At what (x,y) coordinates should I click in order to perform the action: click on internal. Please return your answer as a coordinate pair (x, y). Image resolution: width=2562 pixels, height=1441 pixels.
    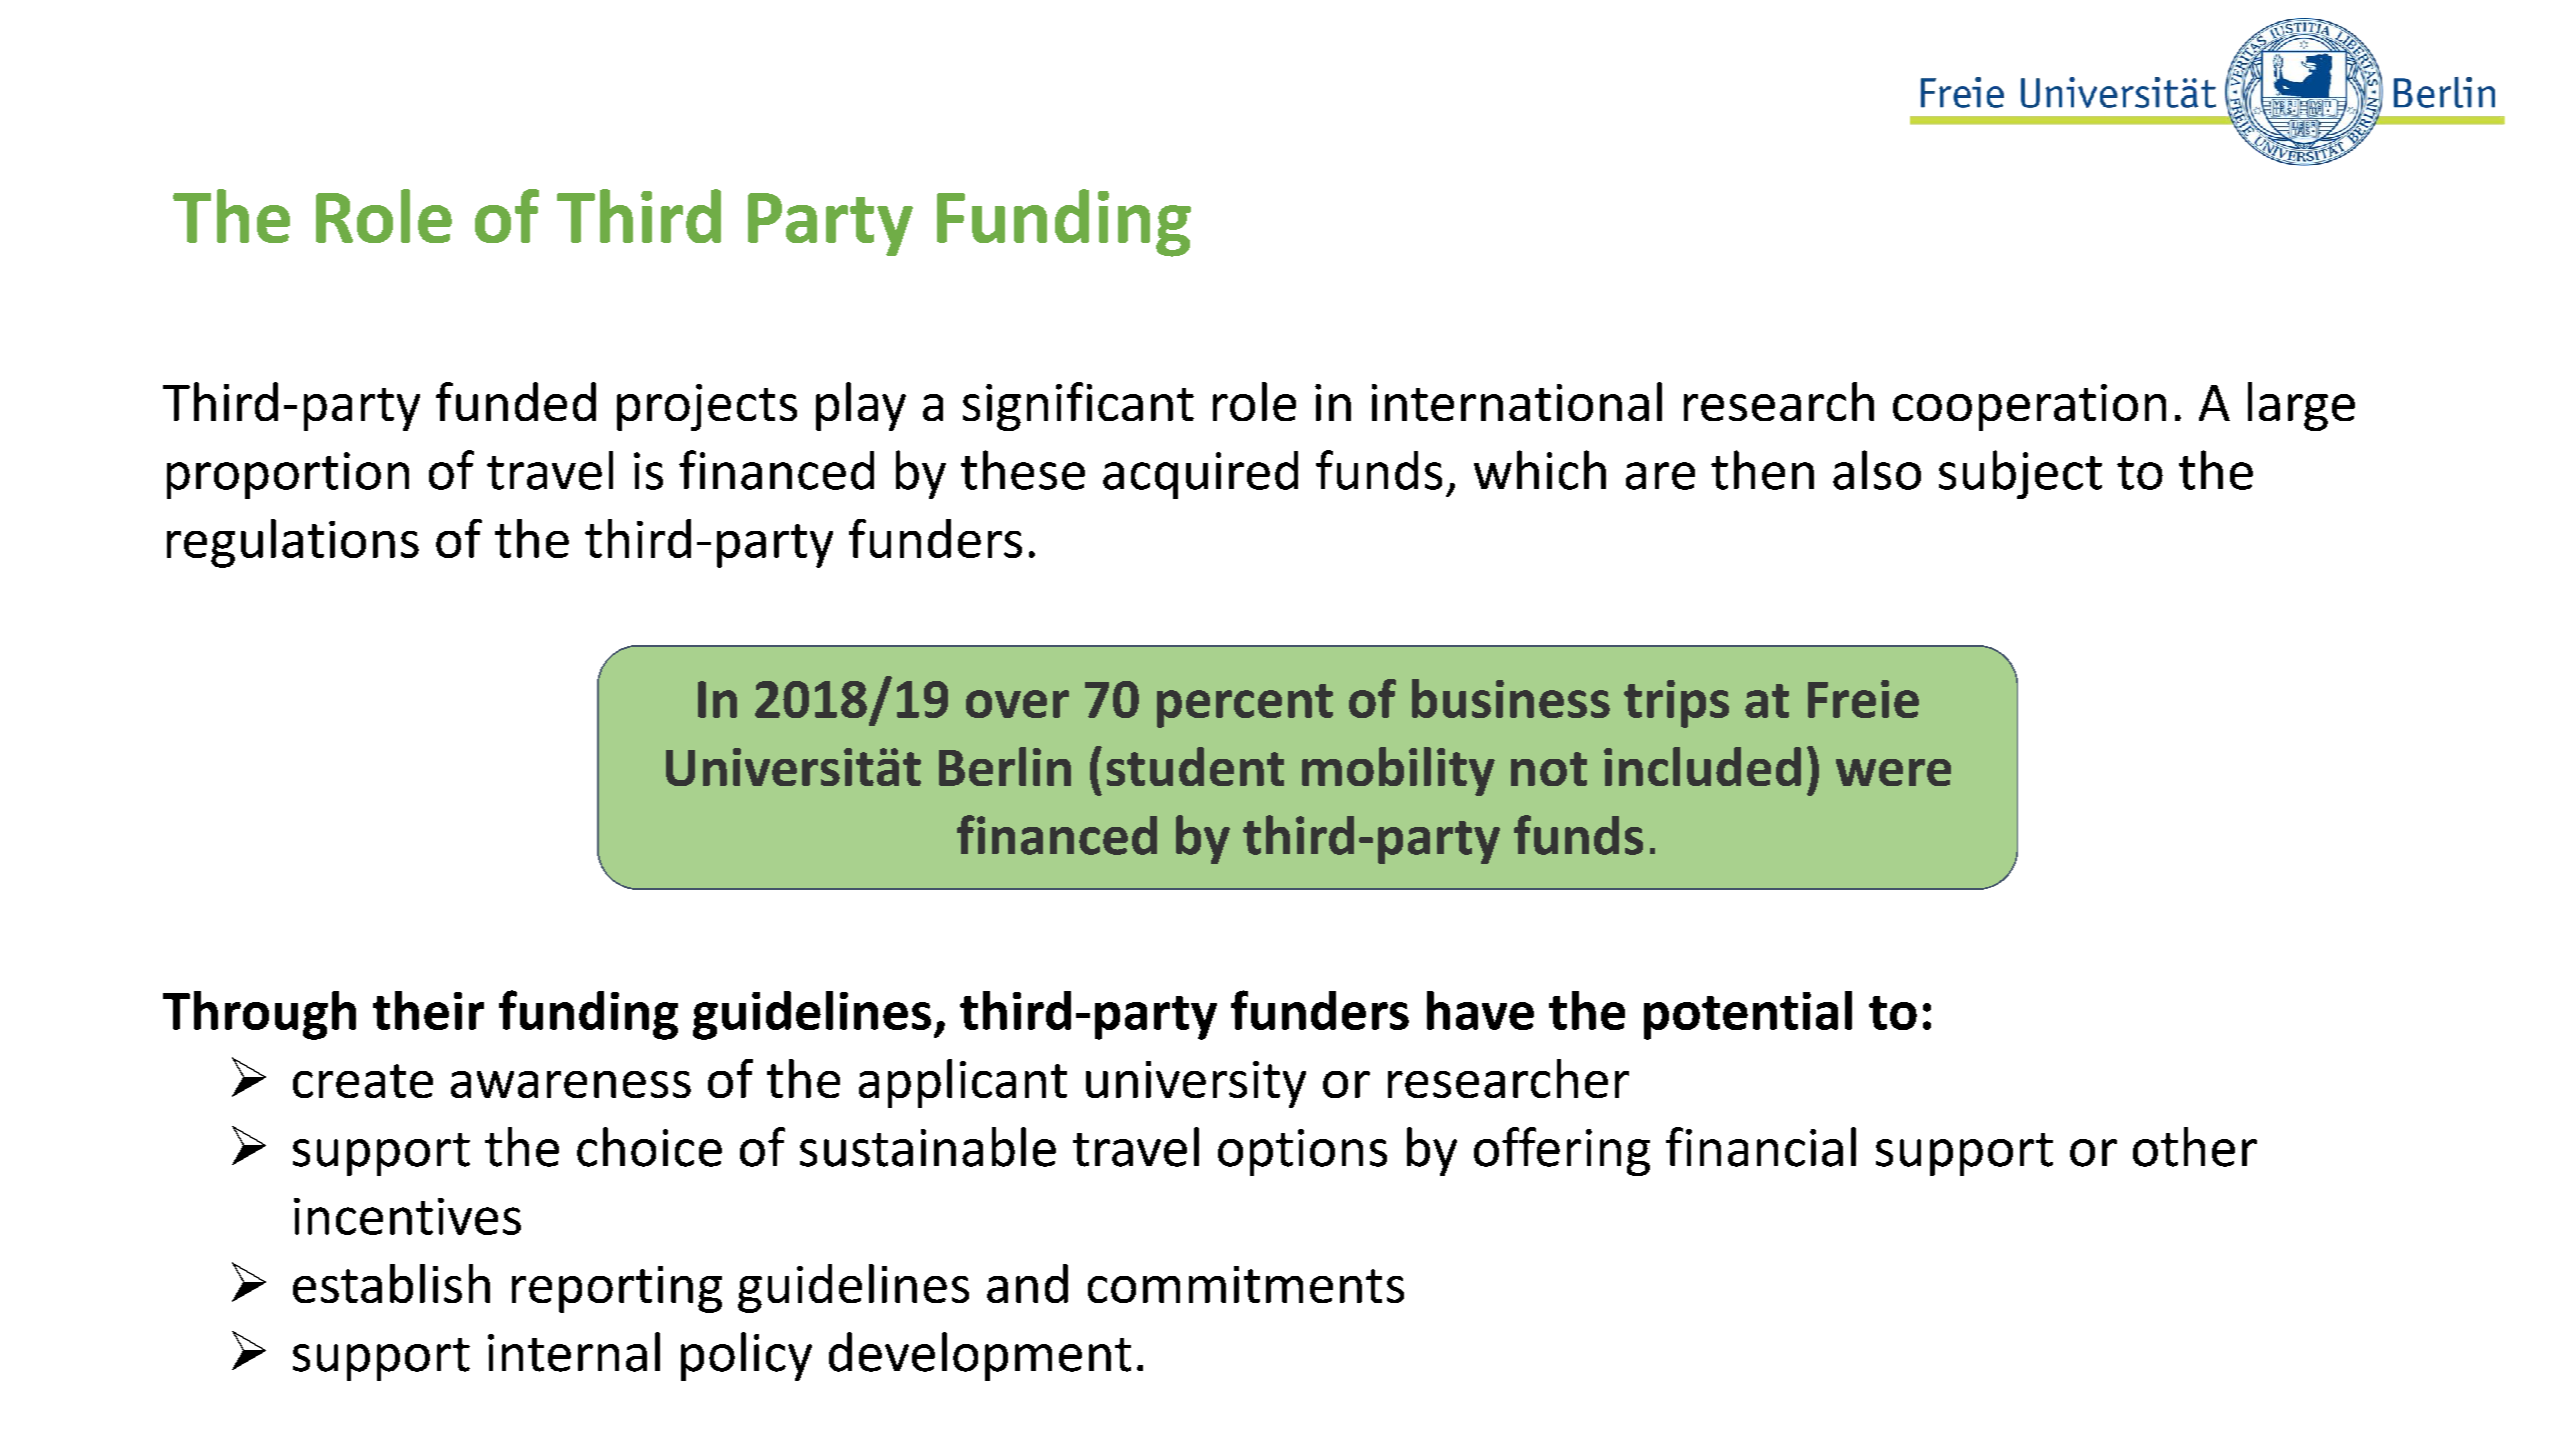
    Looking at the image, I should click on (574, 1352).
